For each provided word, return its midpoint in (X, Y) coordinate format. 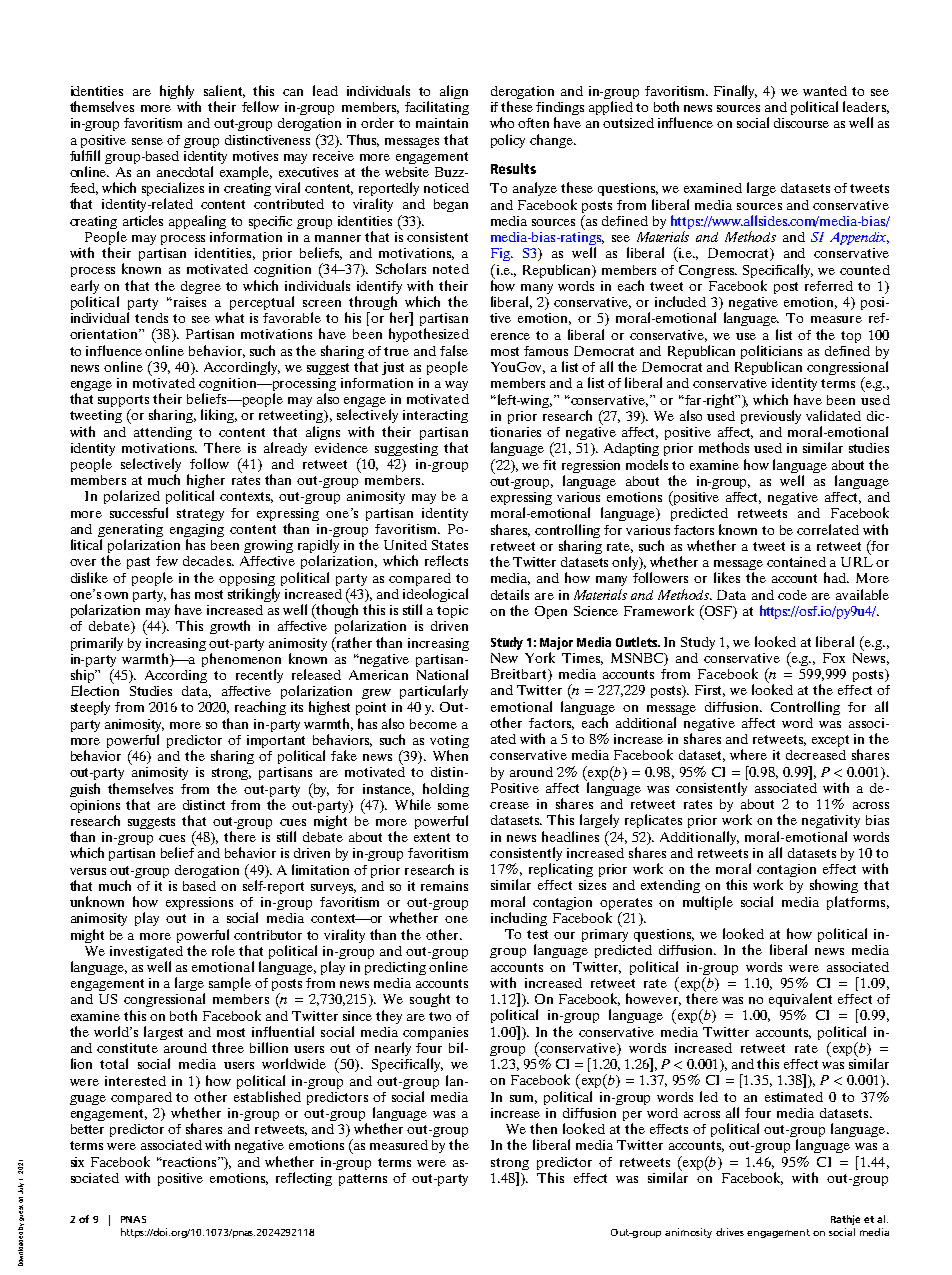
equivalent (800, 1001)
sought (430, 1000)
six (77, 1162)
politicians (771, 353)
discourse (801, 123)
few (167, 561)
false (454, 350)
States (450, 545)
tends (151, 318)
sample (230, 984)
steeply (90, 708)
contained (796, 562)
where (748, 754)
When (450, 755)
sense (147, 141)
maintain (442, 123)
